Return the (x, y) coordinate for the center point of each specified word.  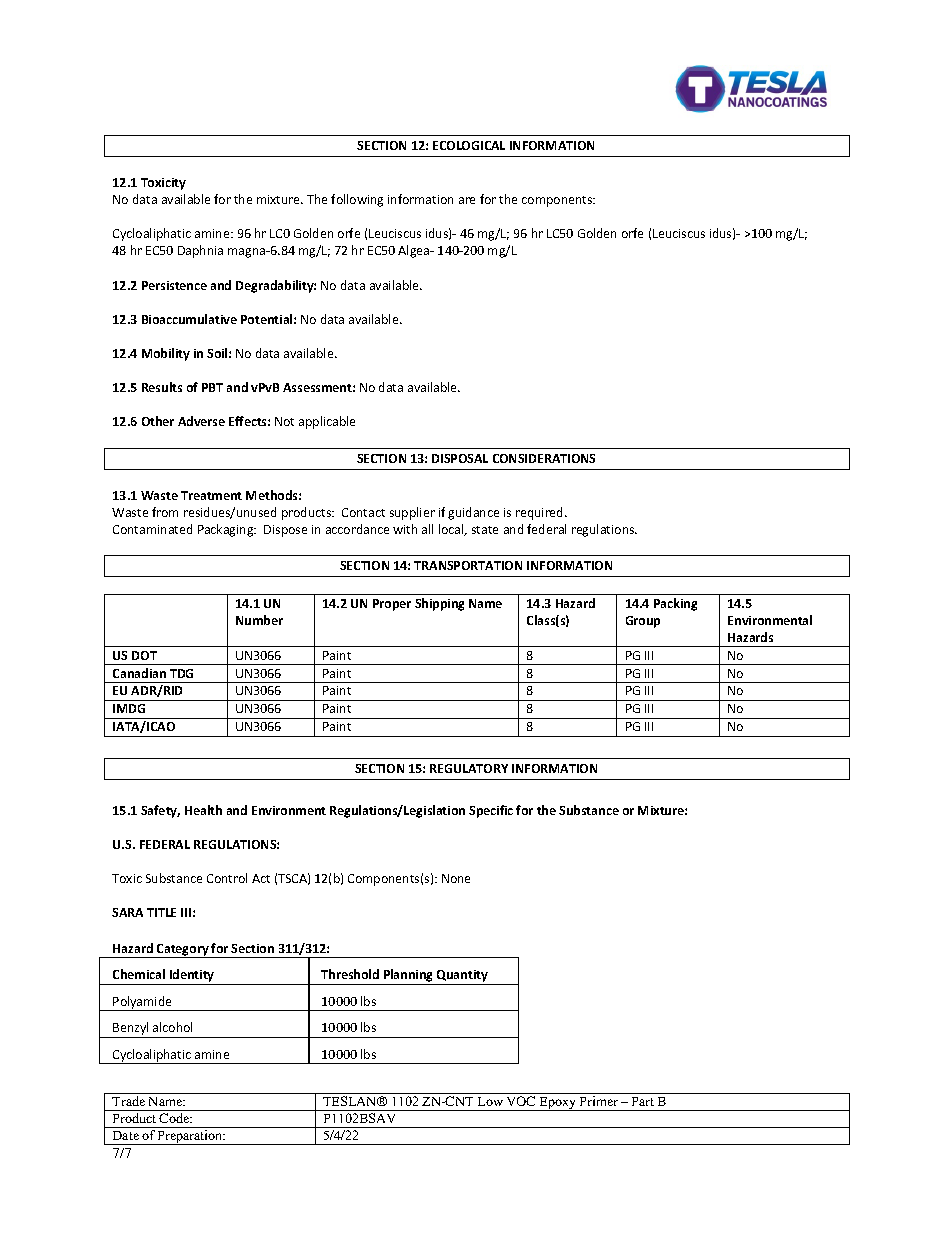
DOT (144, 655)
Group (643, 622)
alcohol (172, 1027)
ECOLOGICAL (469, 145)
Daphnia (200, 251)
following (357, 200)
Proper (392, 605)
